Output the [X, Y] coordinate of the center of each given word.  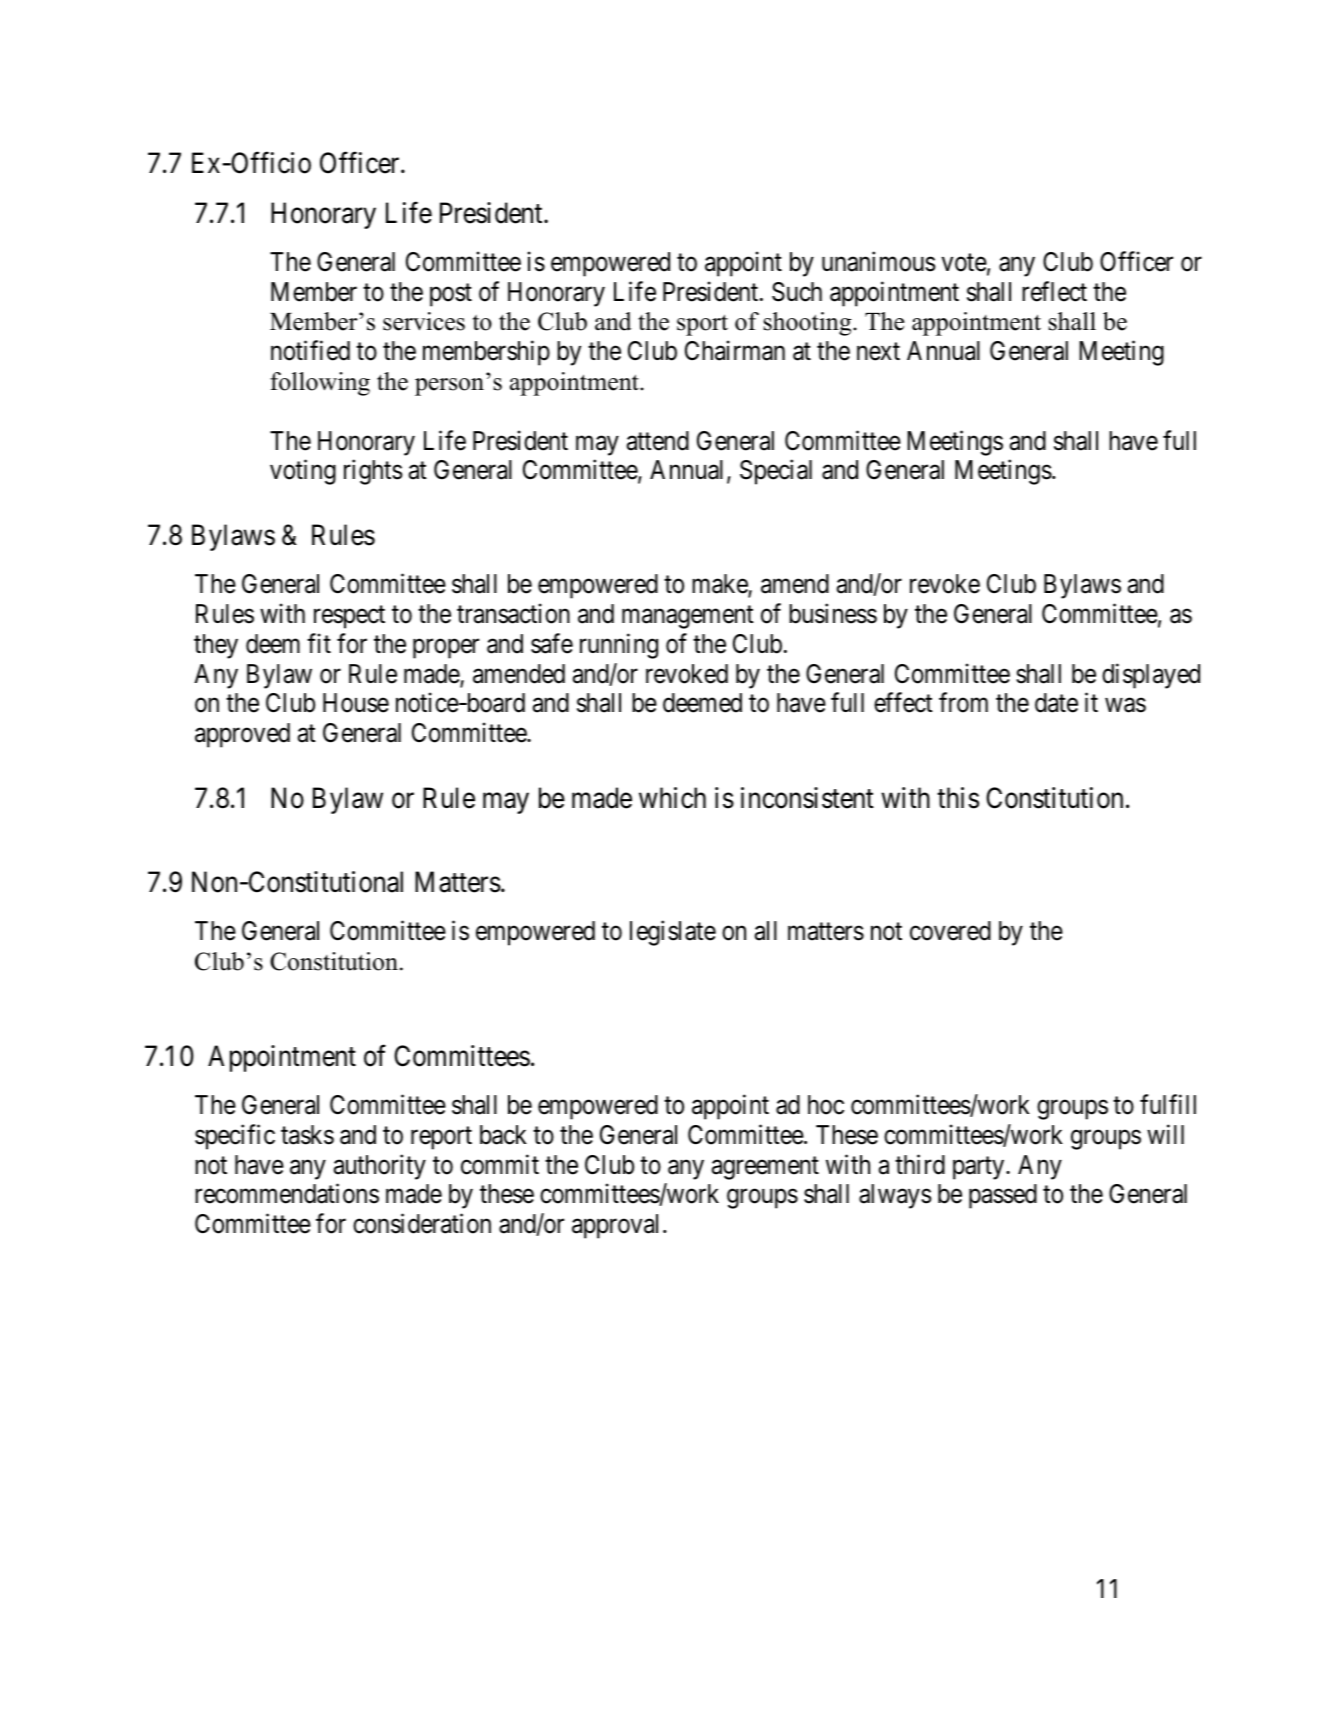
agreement [765, 1168]
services [424, 321]
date [1056, 703]
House [356, 703]
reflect [1054, 291]
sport [702, 325]
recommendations [287, 1194]
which [672, 798]
